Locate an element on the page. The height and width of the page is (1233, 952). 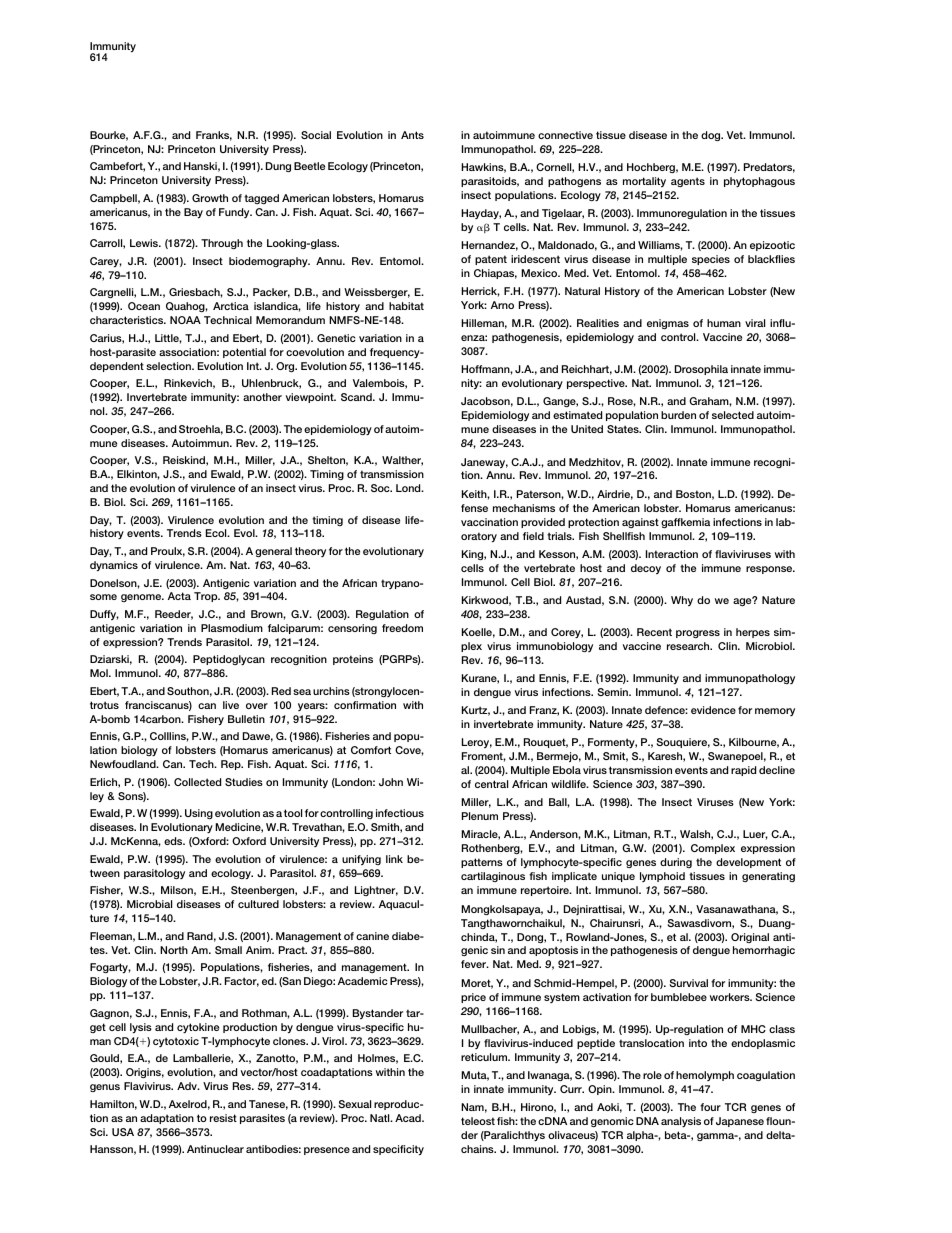
rapid is located at coordinates (743, 771).
